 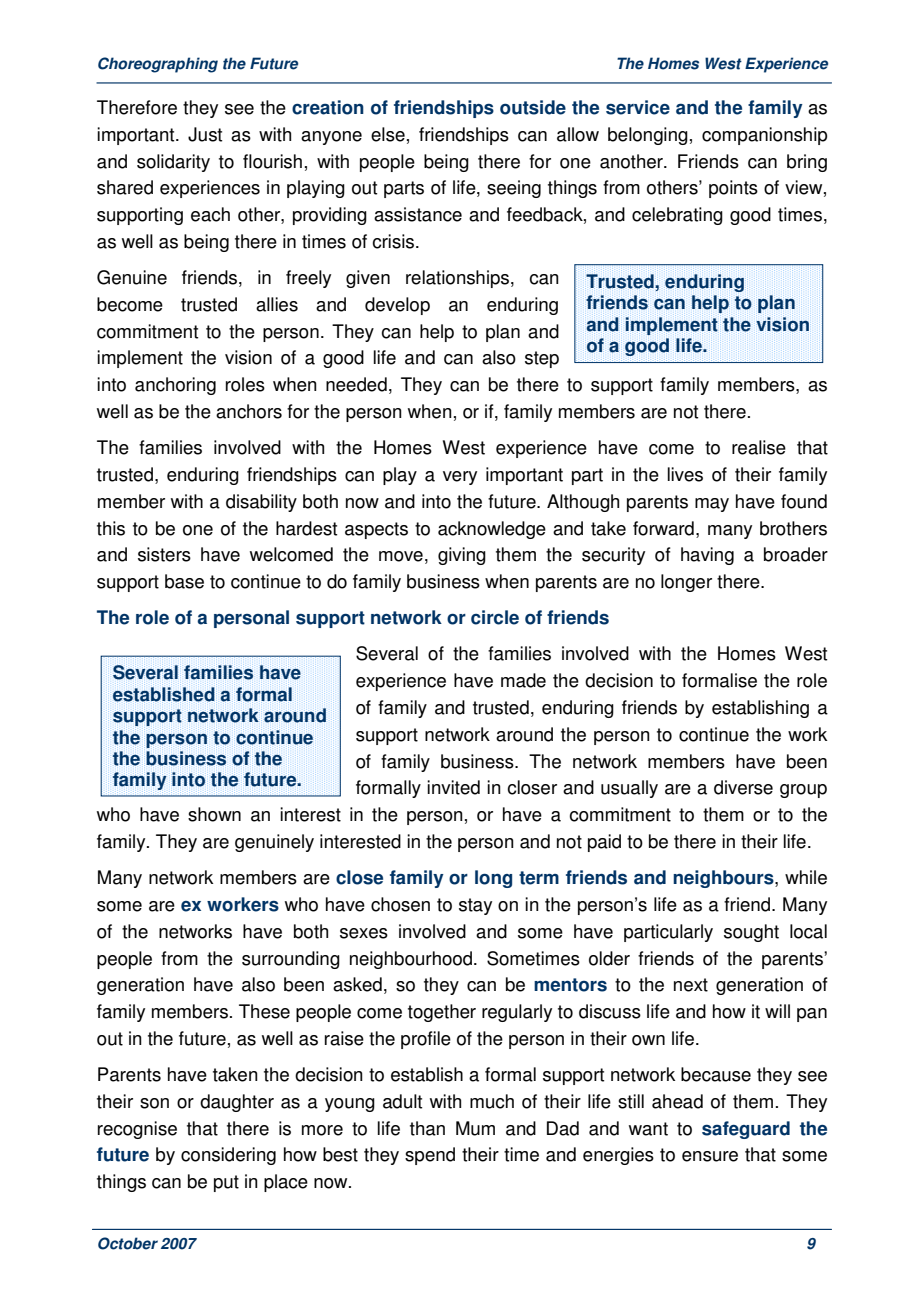 What do you see at coordinates (542, 359) in the document?
I see `step` at bounding box center [542, 359].
